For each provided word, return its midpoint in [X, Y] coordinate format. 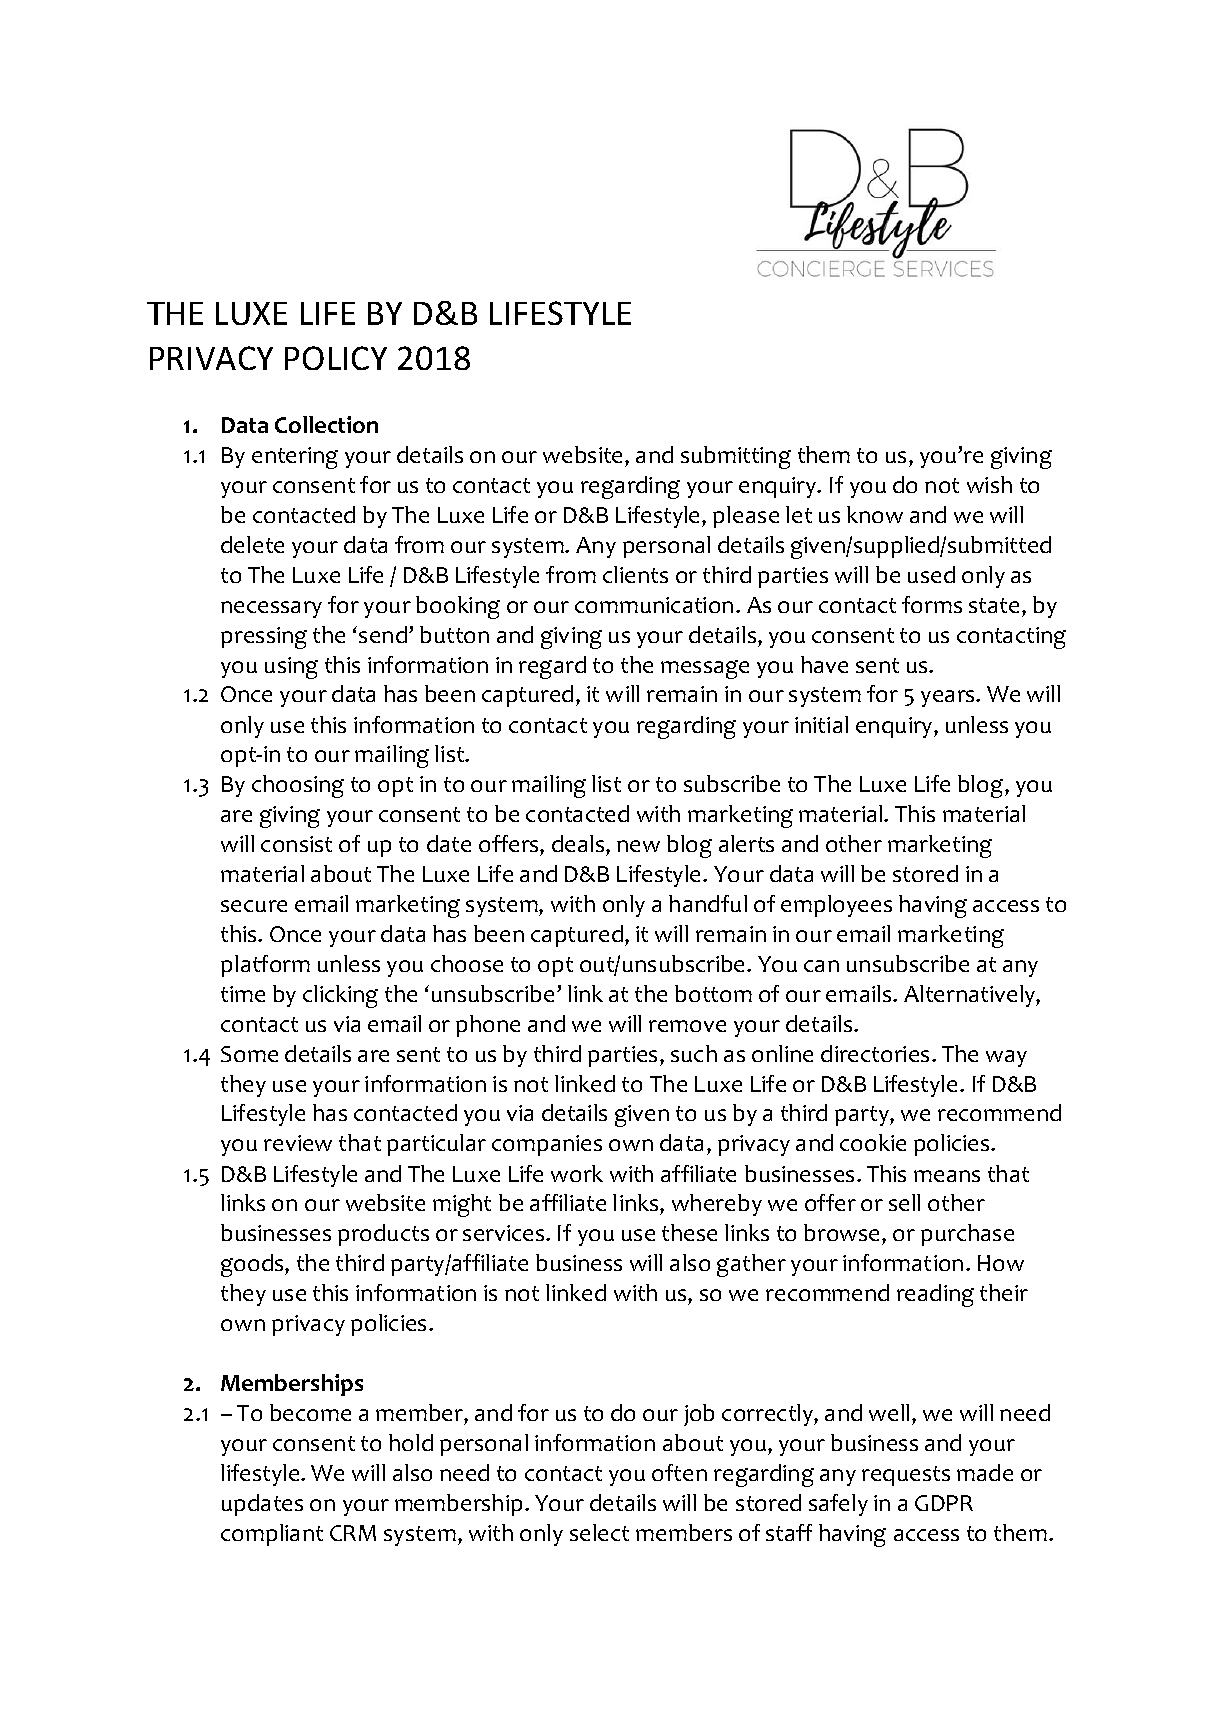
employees [836, 906]
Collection [326, 424]
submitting [736, 457]
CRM [353, 1533]
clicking [340, 996]
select [599, 1532]
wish [989, 484]
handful [708, 903]
